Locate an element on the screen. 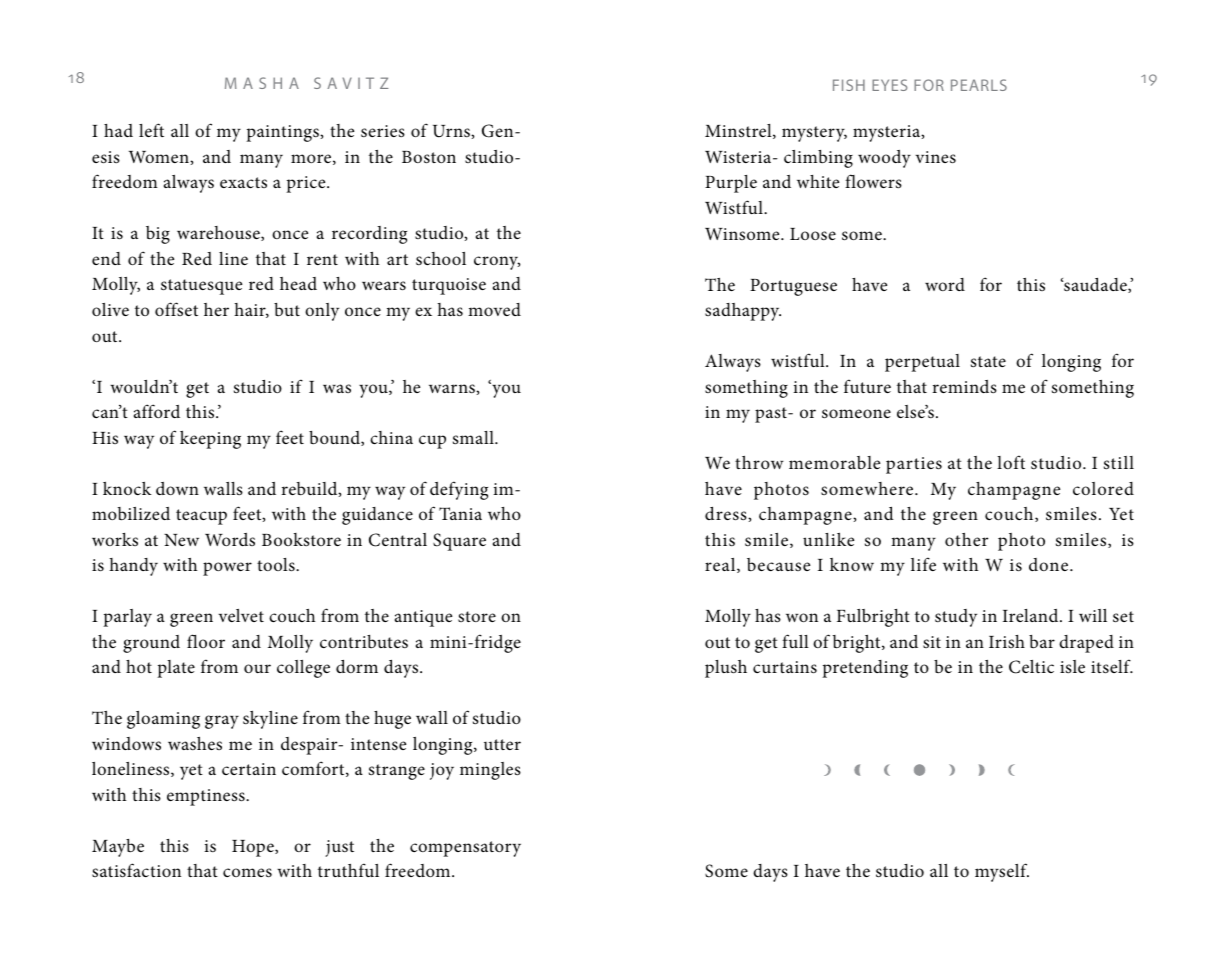 This screenshot has height=980, width=1226. paintings is located at coordinates (283, 133).
